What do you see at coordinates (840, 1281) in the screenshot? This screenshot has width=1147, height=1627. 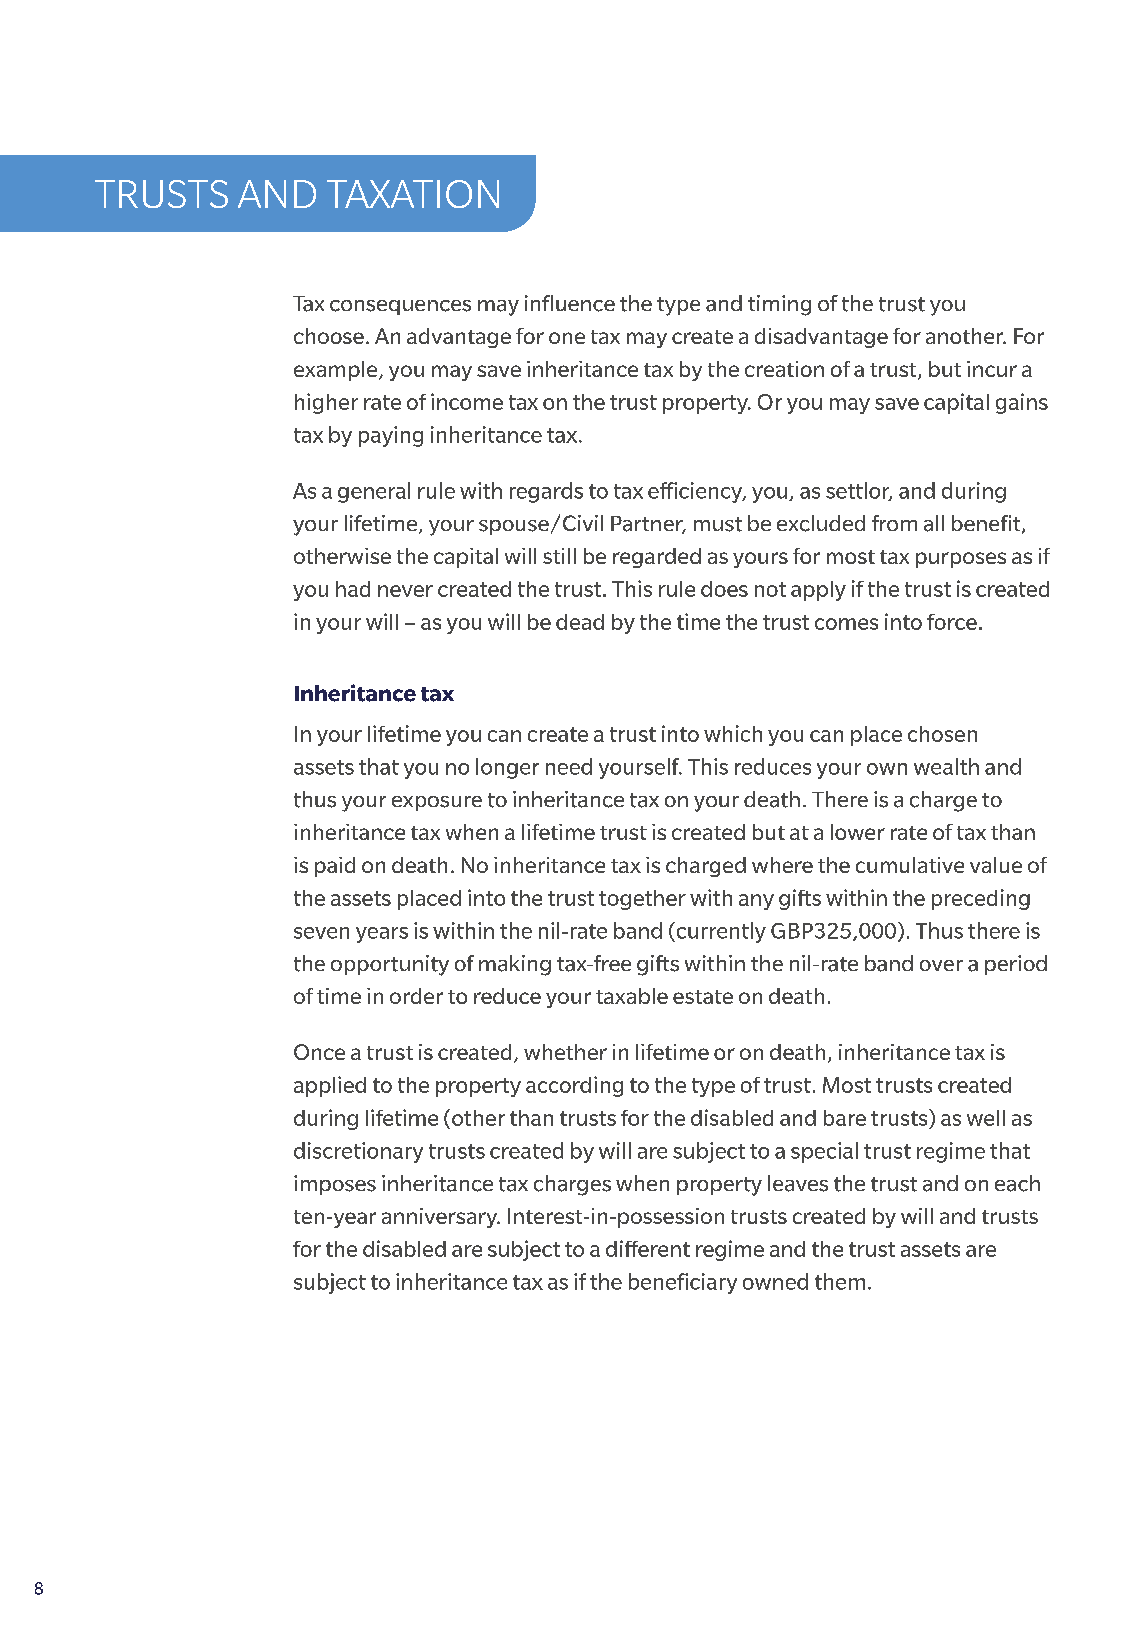 I see `them` at bounding box center [840, 1281].
